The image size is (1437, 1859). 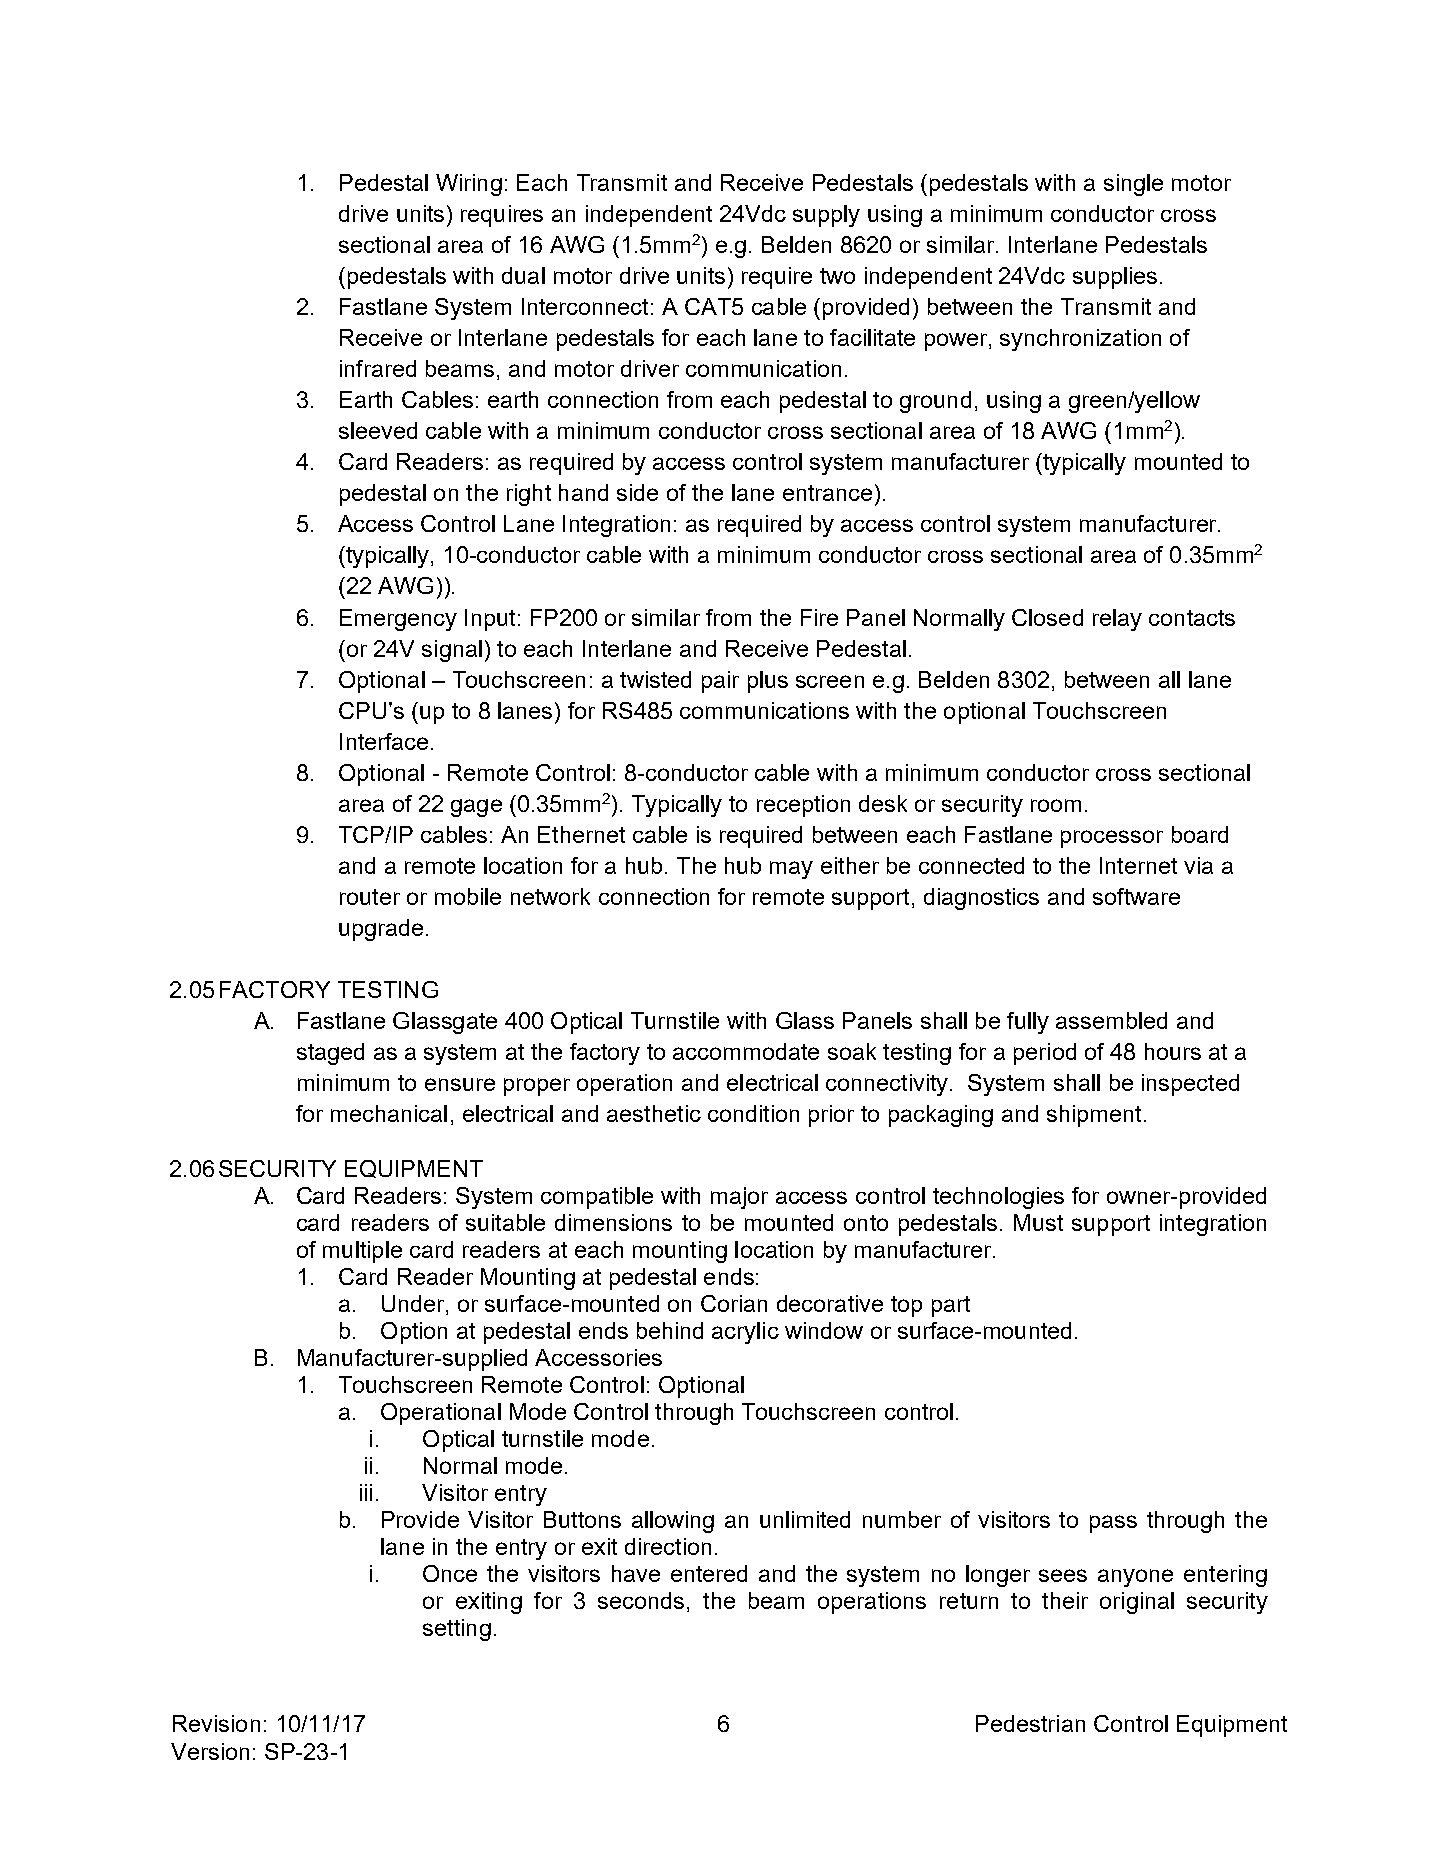 What do you see at coordinates (746, 1051) in the screenshot?
I see `accommodate` at bounding box center [746, 1051].
